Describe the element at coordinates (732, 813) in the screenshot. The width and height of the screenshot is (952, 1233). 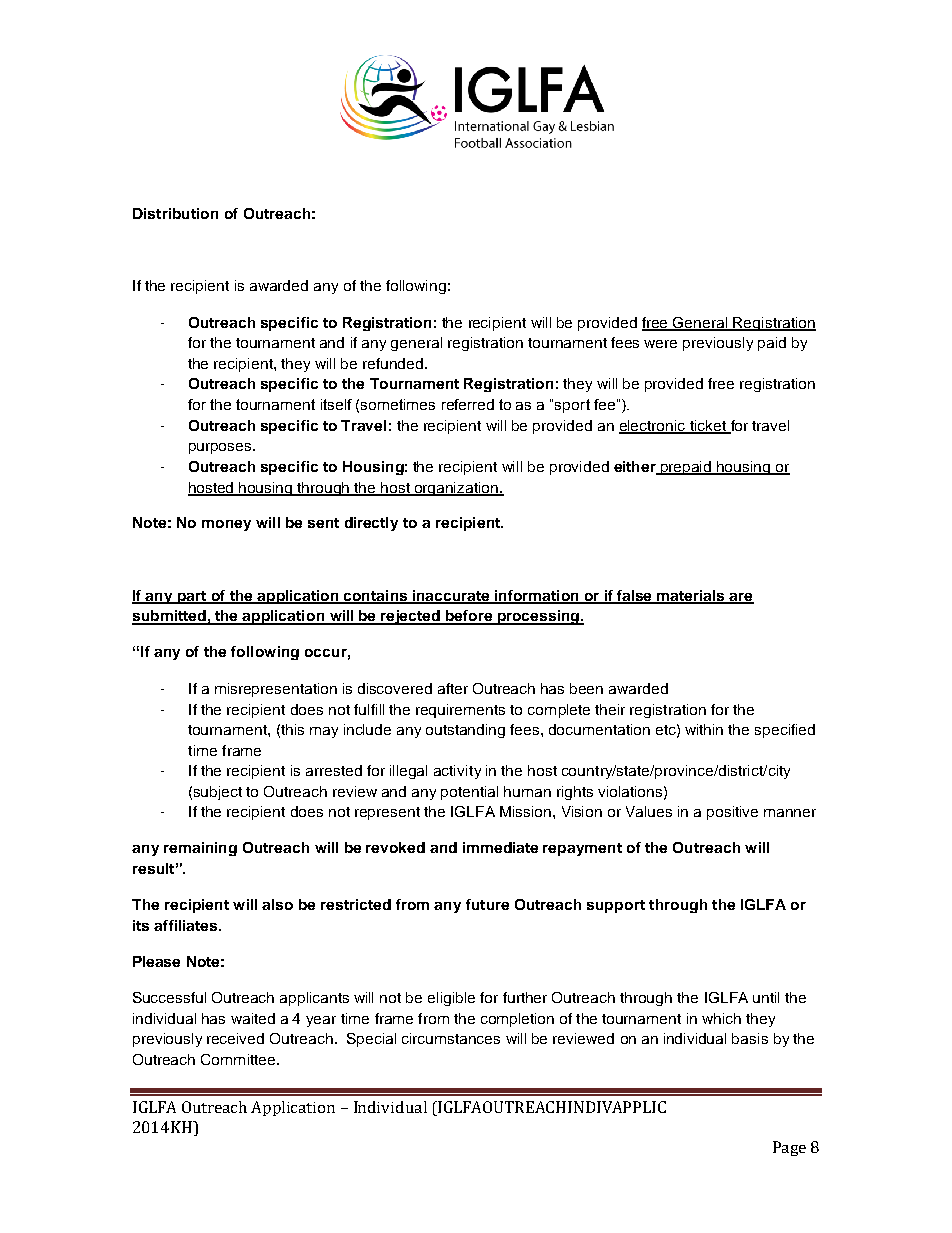
I see `positive` at that location.
